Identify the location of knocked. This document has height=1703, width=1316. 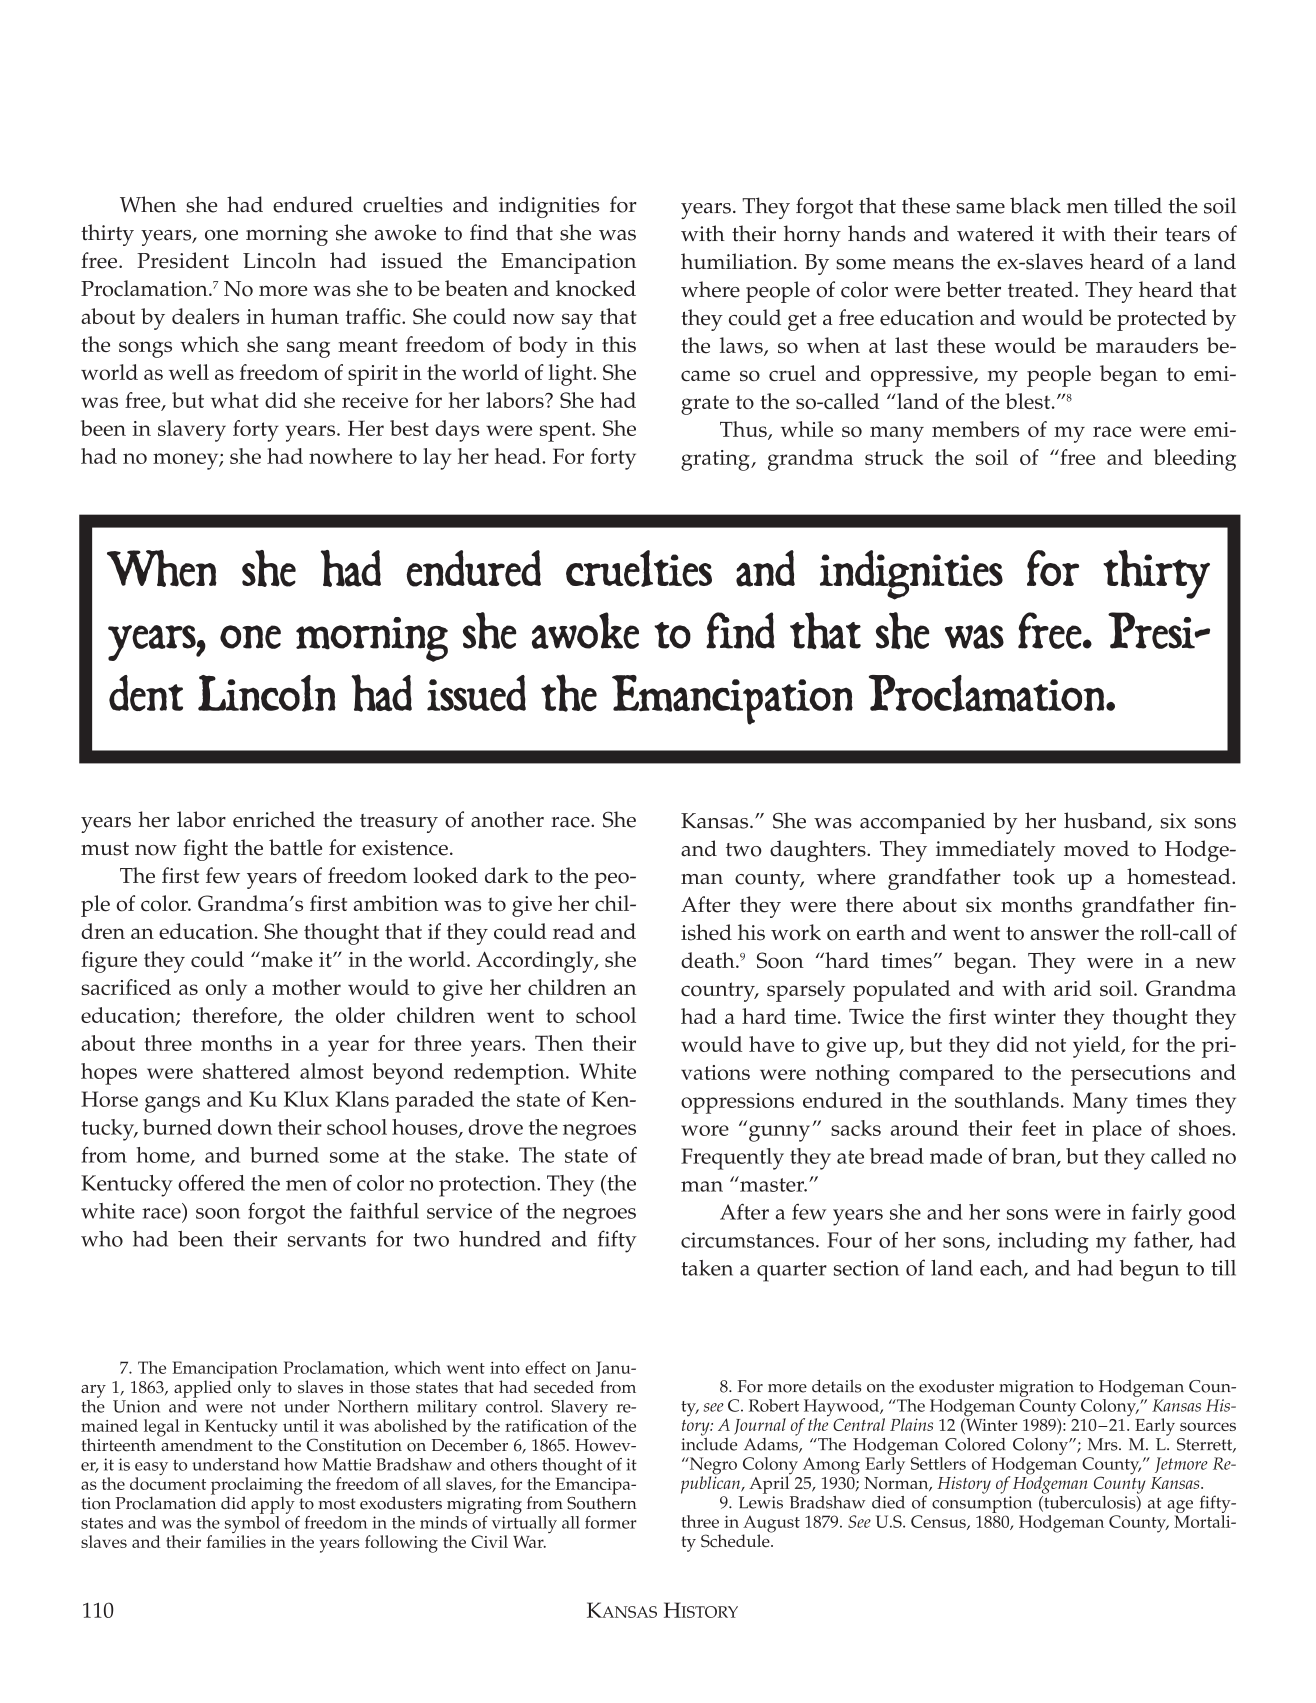
(596, 288).
